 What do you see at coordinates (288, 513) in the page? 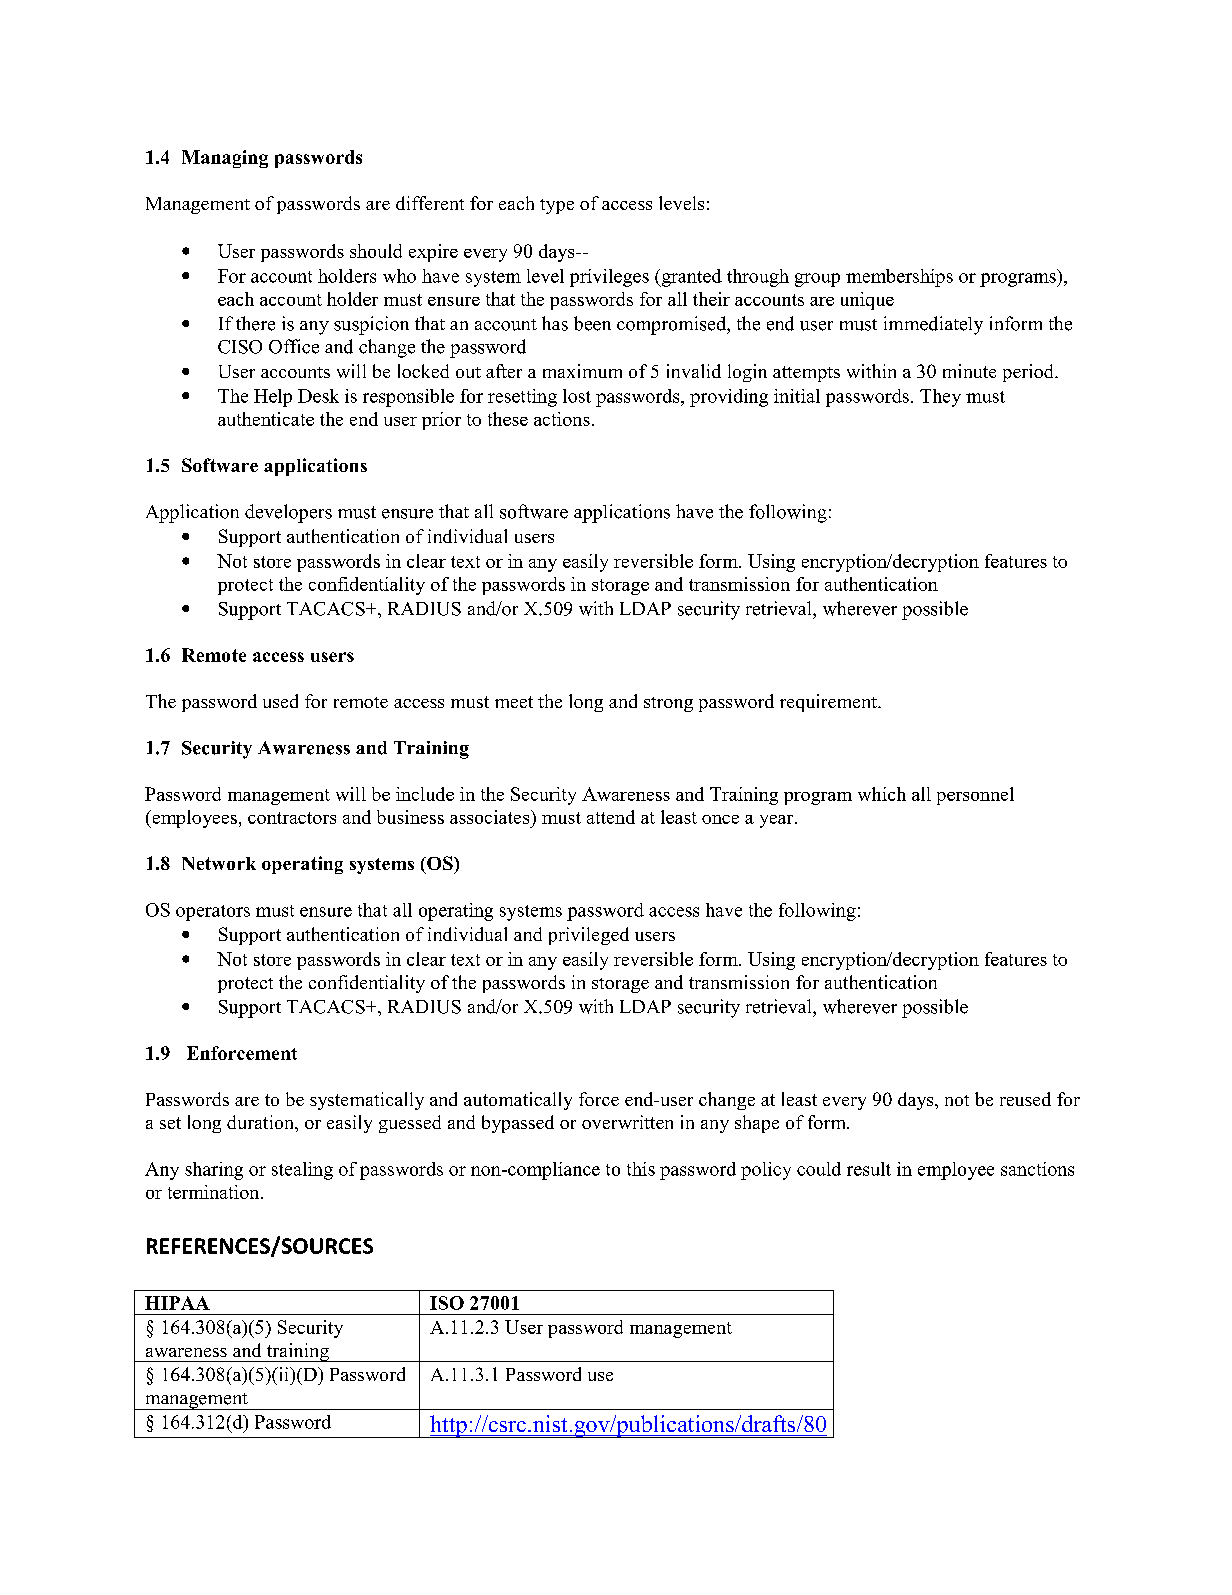
I see `developers` at bounding box center [288, 513].
